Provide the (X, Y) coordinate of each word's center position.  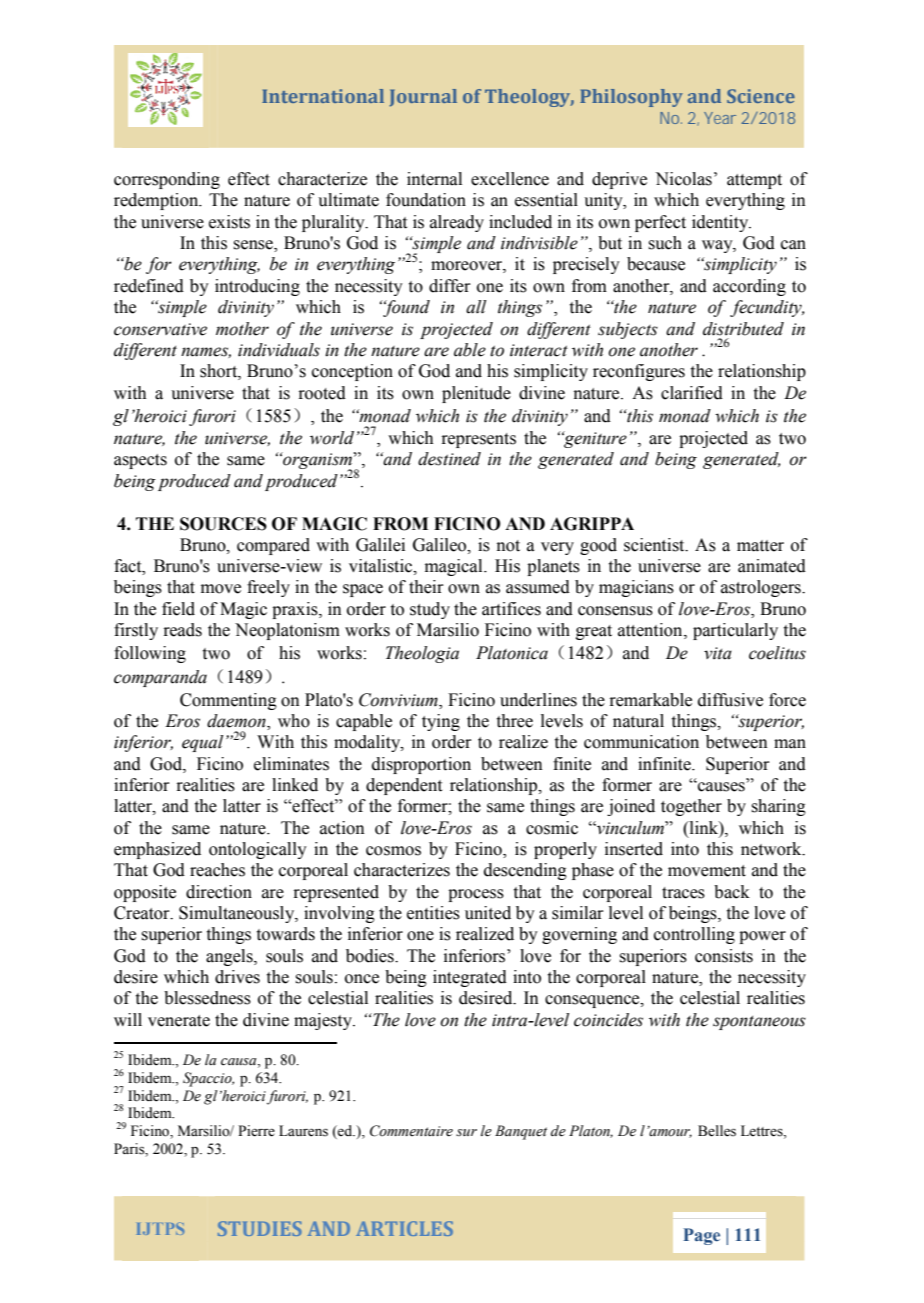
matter (760, 546)
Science (761, 96)
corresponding (167, 180)
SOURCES (223, 524)
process (476, 895)
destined (449, 459)
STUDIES (260, 1228)
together (691, 807)
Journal (423, 98)
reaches (217, 870)
